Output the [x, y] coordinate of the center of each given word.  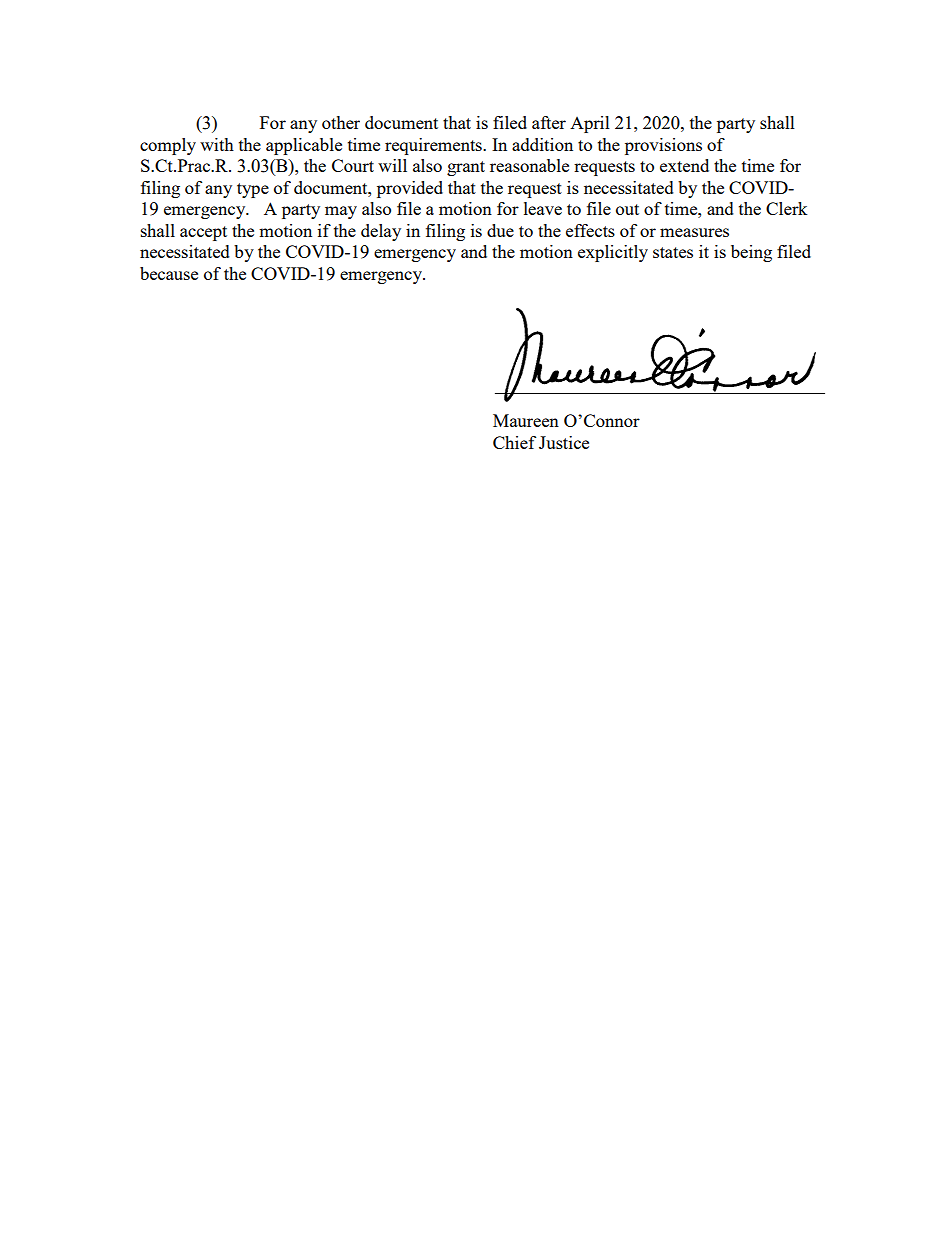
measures [694, 232]
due [500, 230]
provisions [663, 146]
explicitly [613, 253]
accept [203, 233]
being [751, 253]
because [169, 273]
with [217, 144]
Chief [514, 442]
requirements [434, 146]
